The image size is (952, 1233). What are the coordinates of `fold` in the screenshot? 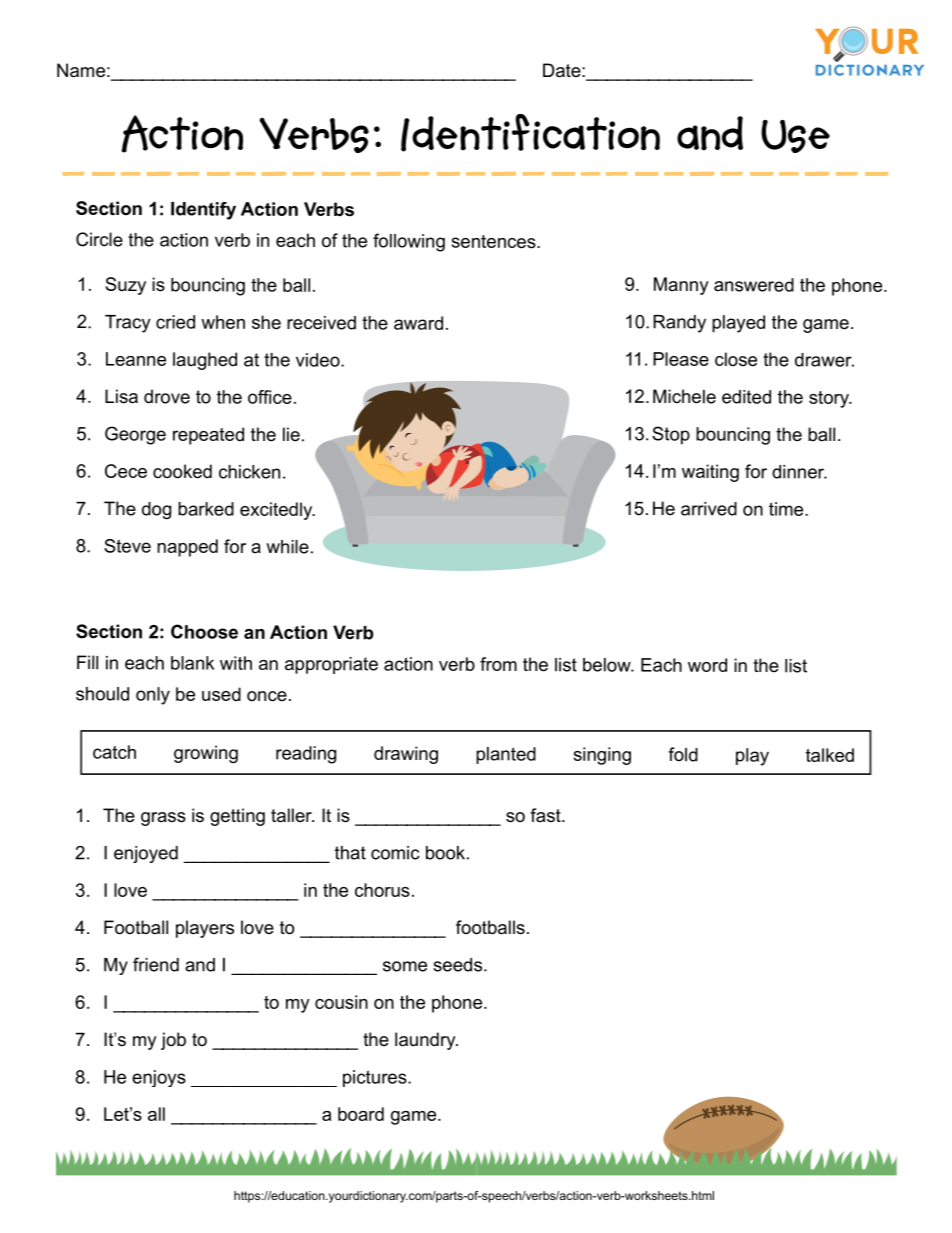 It's located at (683, 754).
